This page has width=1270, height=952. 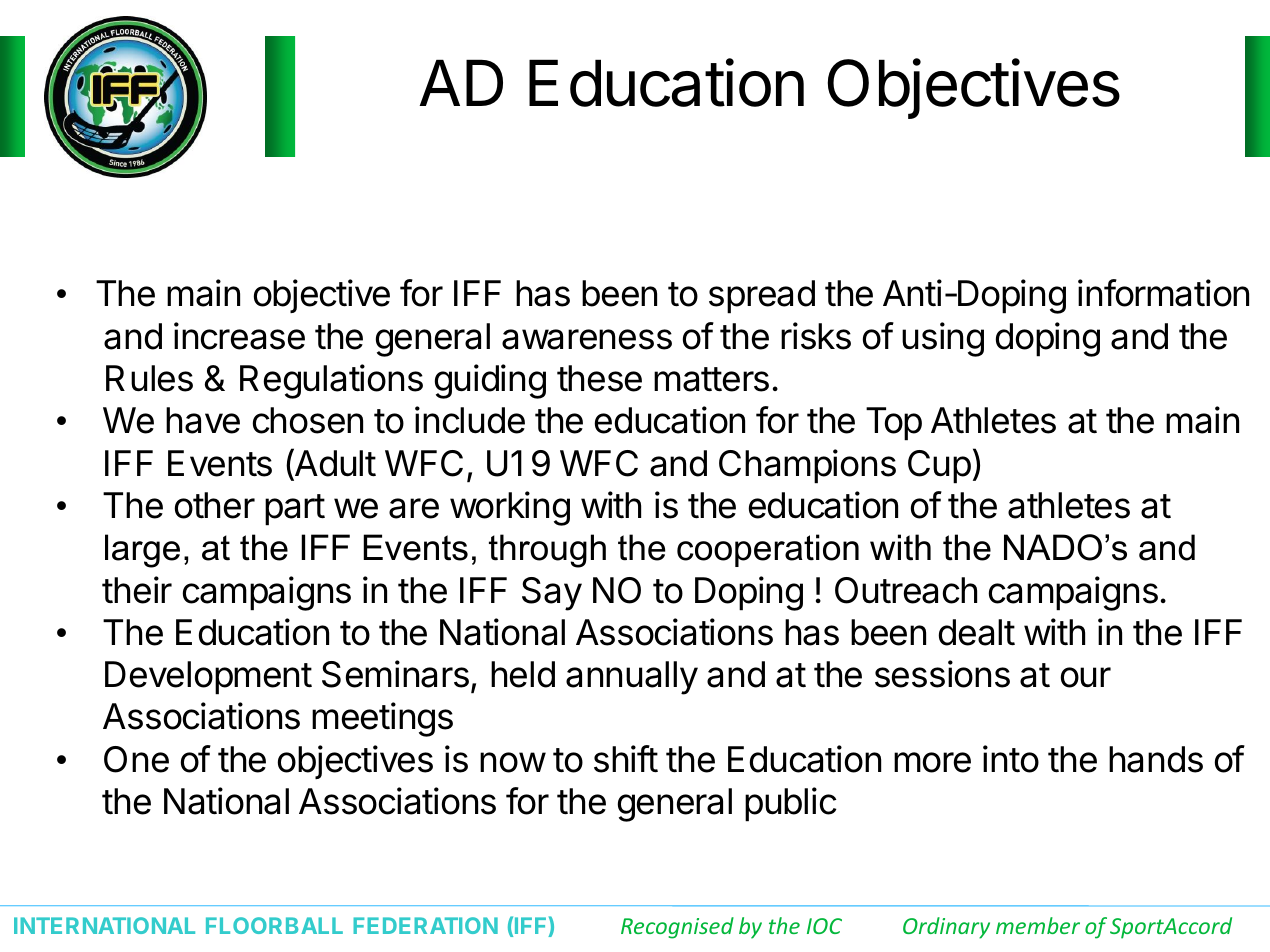 I want to click on Recognised, so click(x=677, y=928).
